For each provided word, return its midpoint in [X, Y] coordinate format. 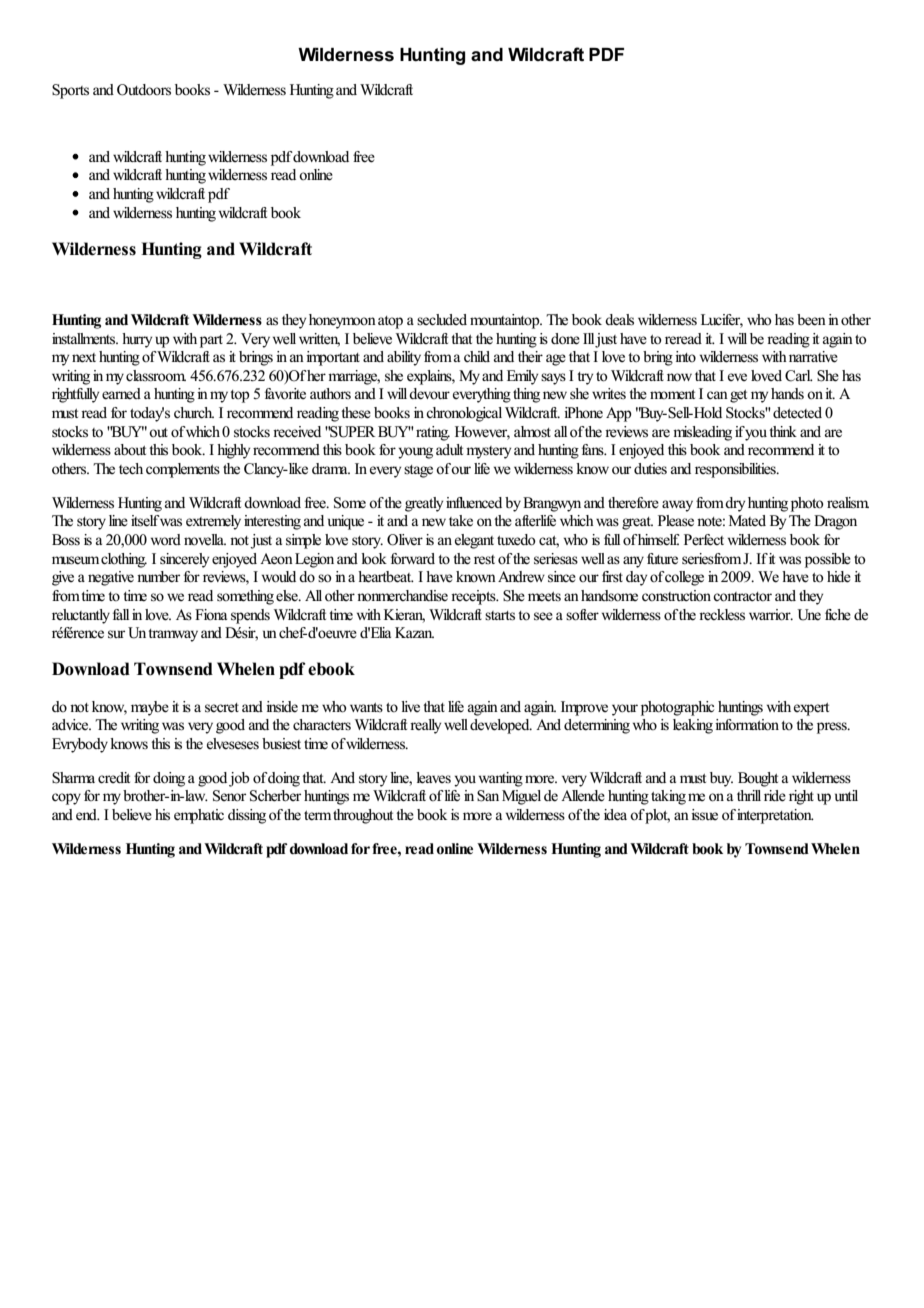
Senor [229, 796]
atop [390, 322]
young [415, 453]
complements [183, 470]
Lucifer [722, 321]
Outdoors [144, 90]
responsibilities [736, 470]
